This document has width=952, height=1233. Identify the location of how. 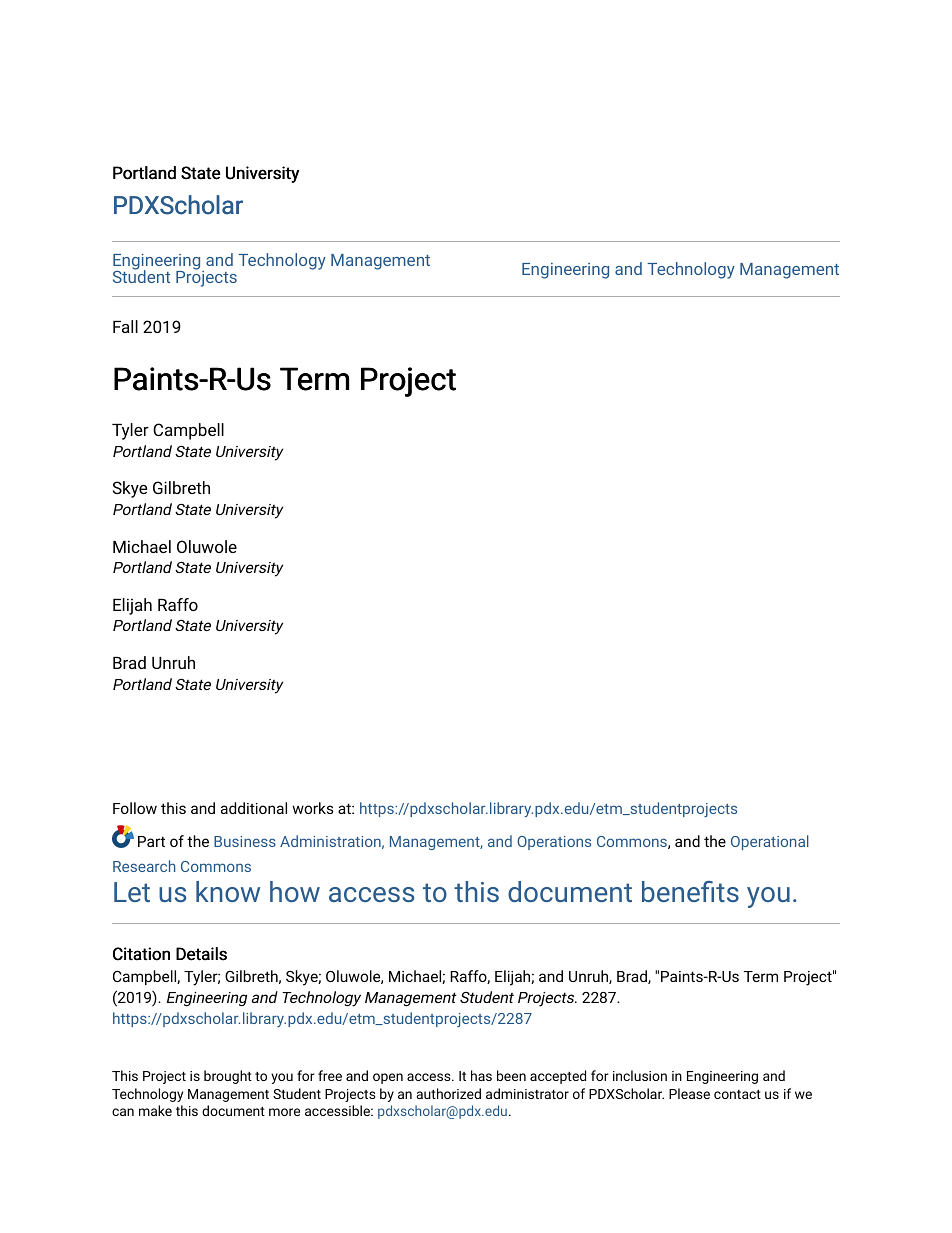
(295, 891).
